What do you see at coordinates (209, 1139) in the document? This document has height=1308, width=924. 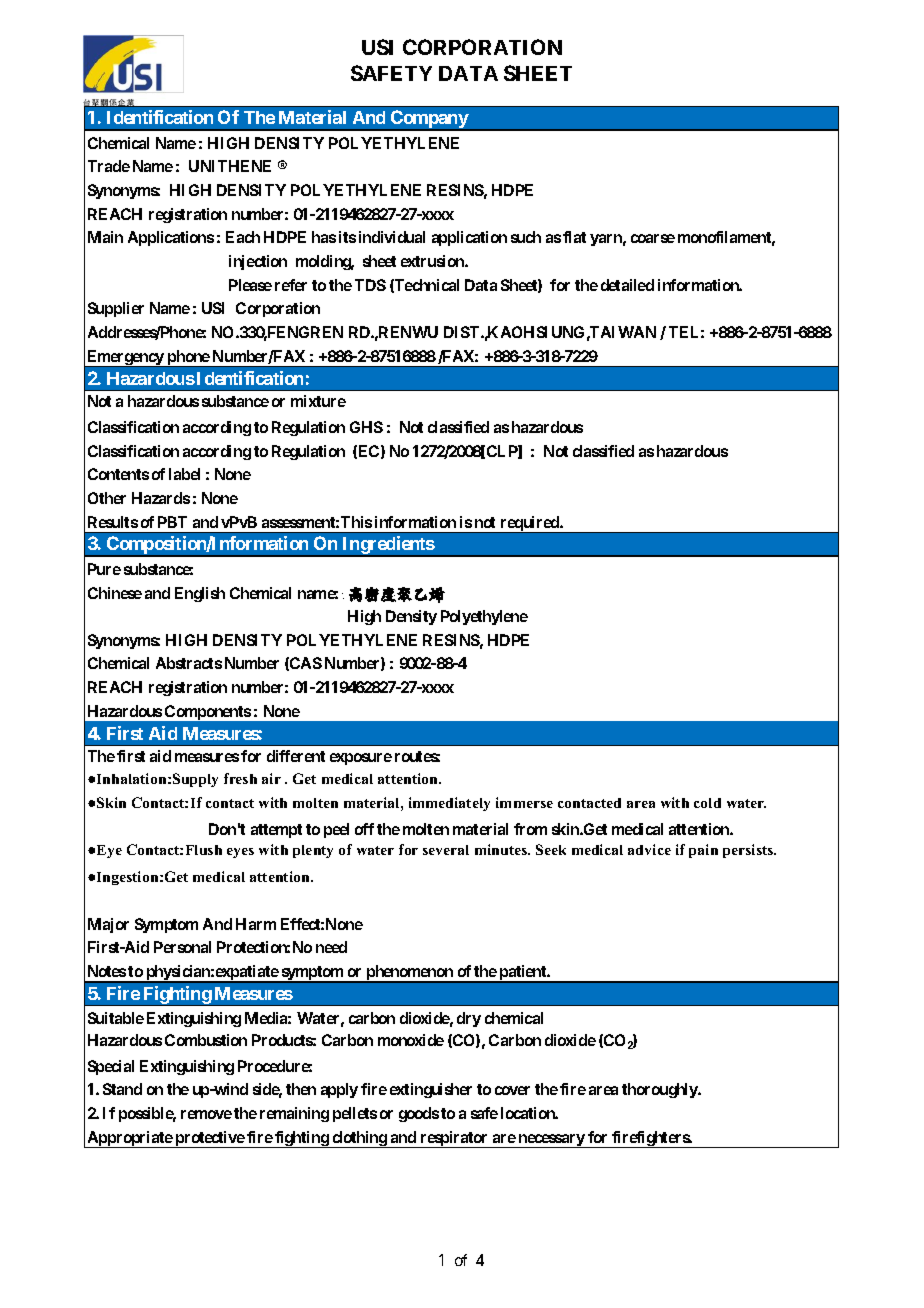 I see `protective` at bounding box center [209, 1139].
